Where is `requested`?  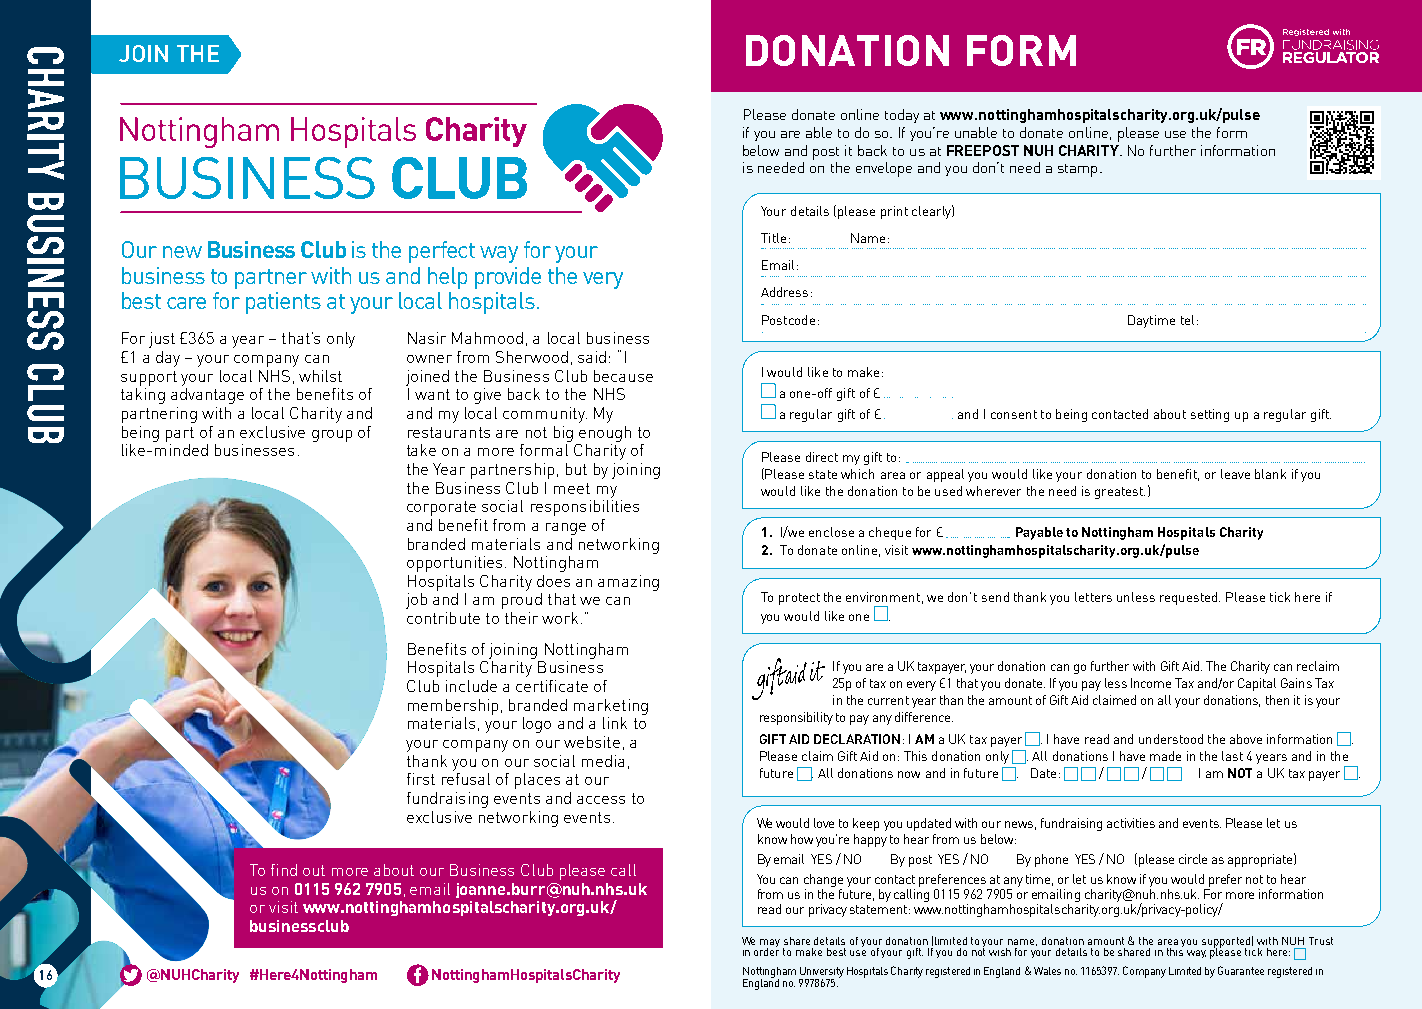 requested is located at coordinates (1190, 598).
